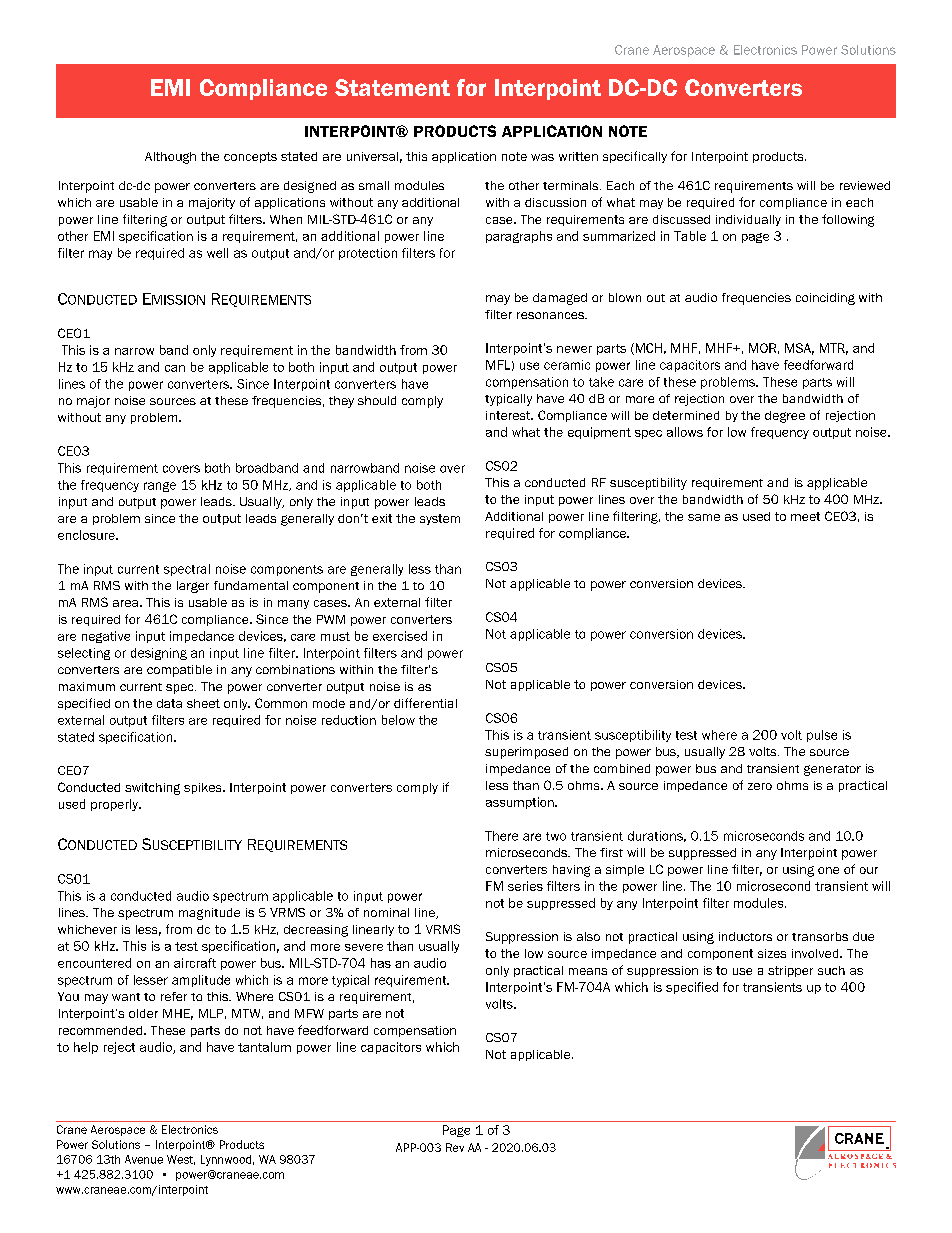 This page has height=1233, width=952. Describe the element at coordinates (392, 87) in the page. I see `Statement` at that location.
